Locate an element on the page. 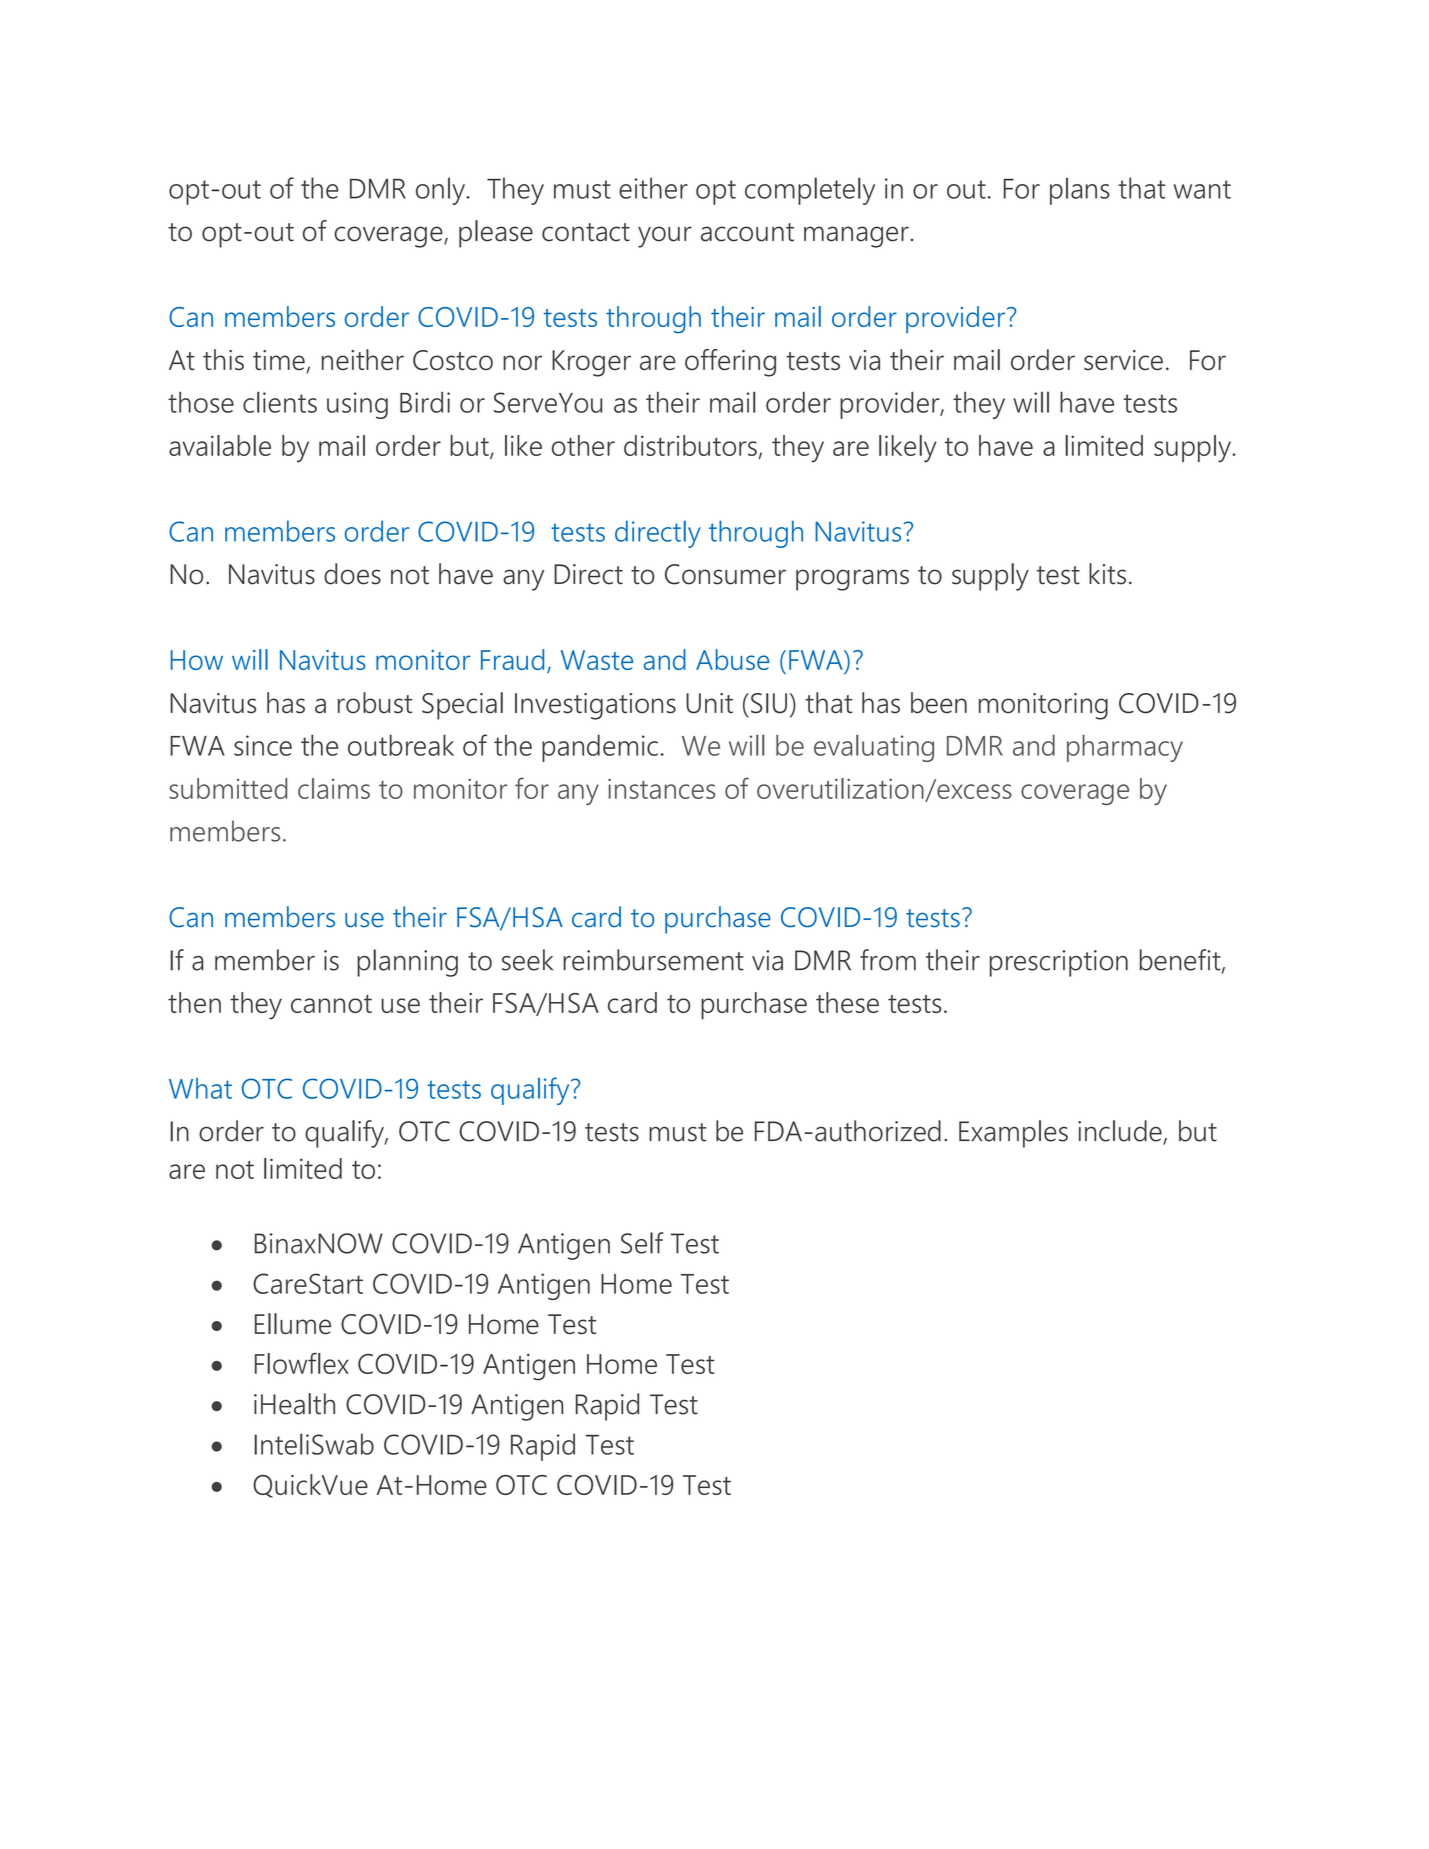  What is located at coordinates (200, 1088).
